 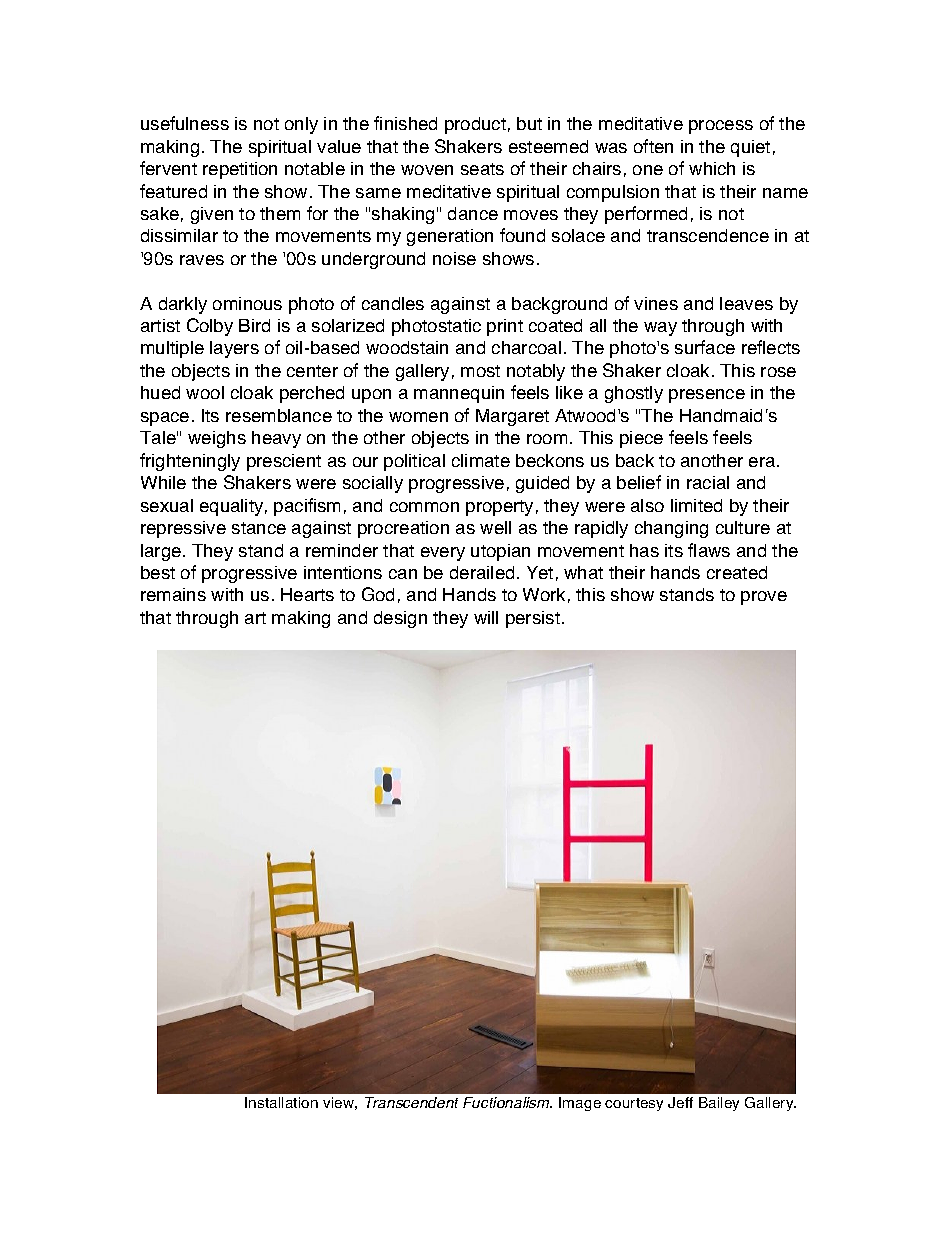 What do you see at coordinates (281, 1102) in the screenshot?
I see `Installation` at bounding box center [281, 1102].
